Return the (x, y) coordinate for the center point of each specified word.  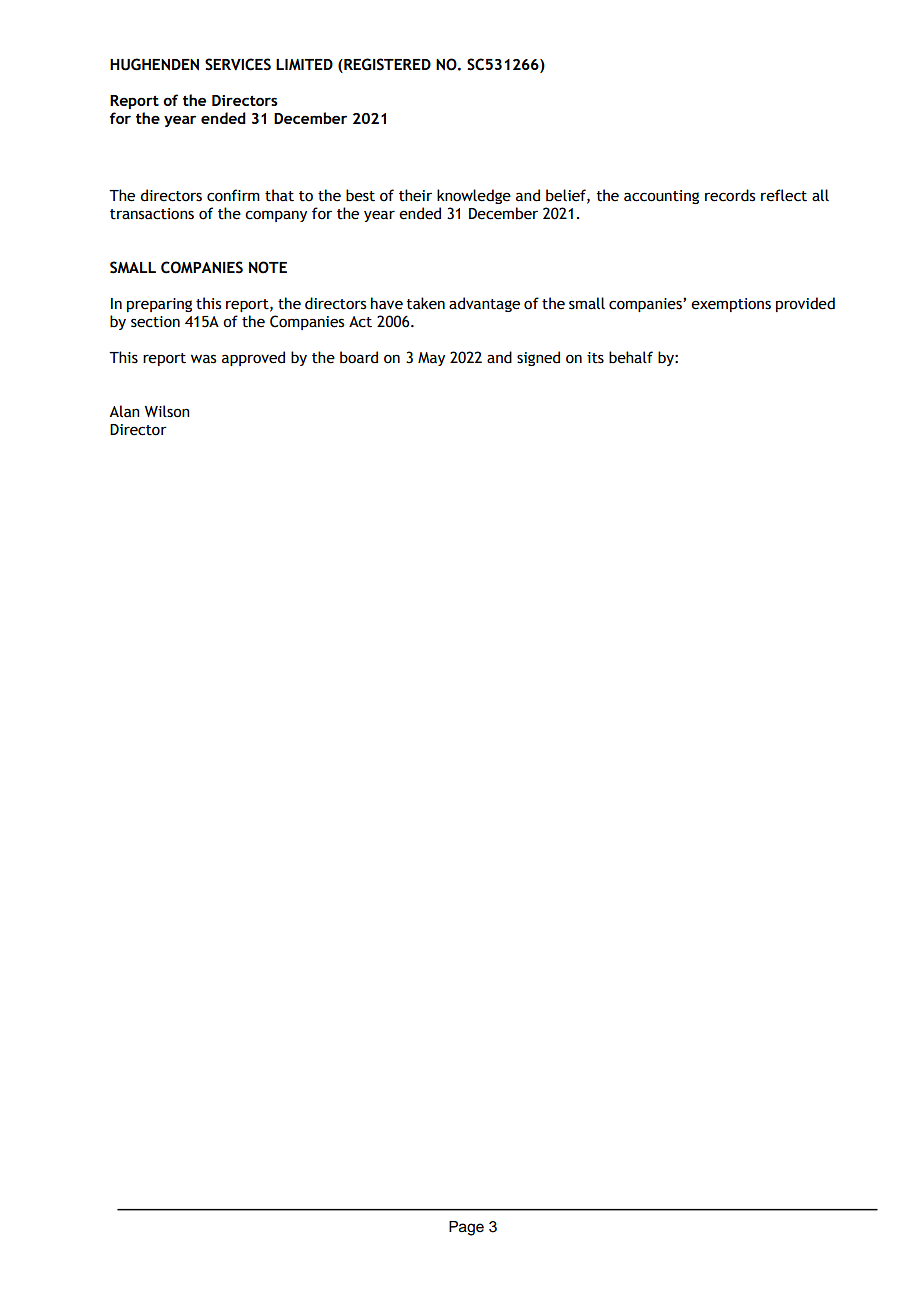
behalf (631, 357)
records (730, 195)
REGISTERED (386, 64)
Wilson (167, 411)
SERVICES (238, 64)
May (431, 359)
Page (466, 1228)
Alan (124, 411)
